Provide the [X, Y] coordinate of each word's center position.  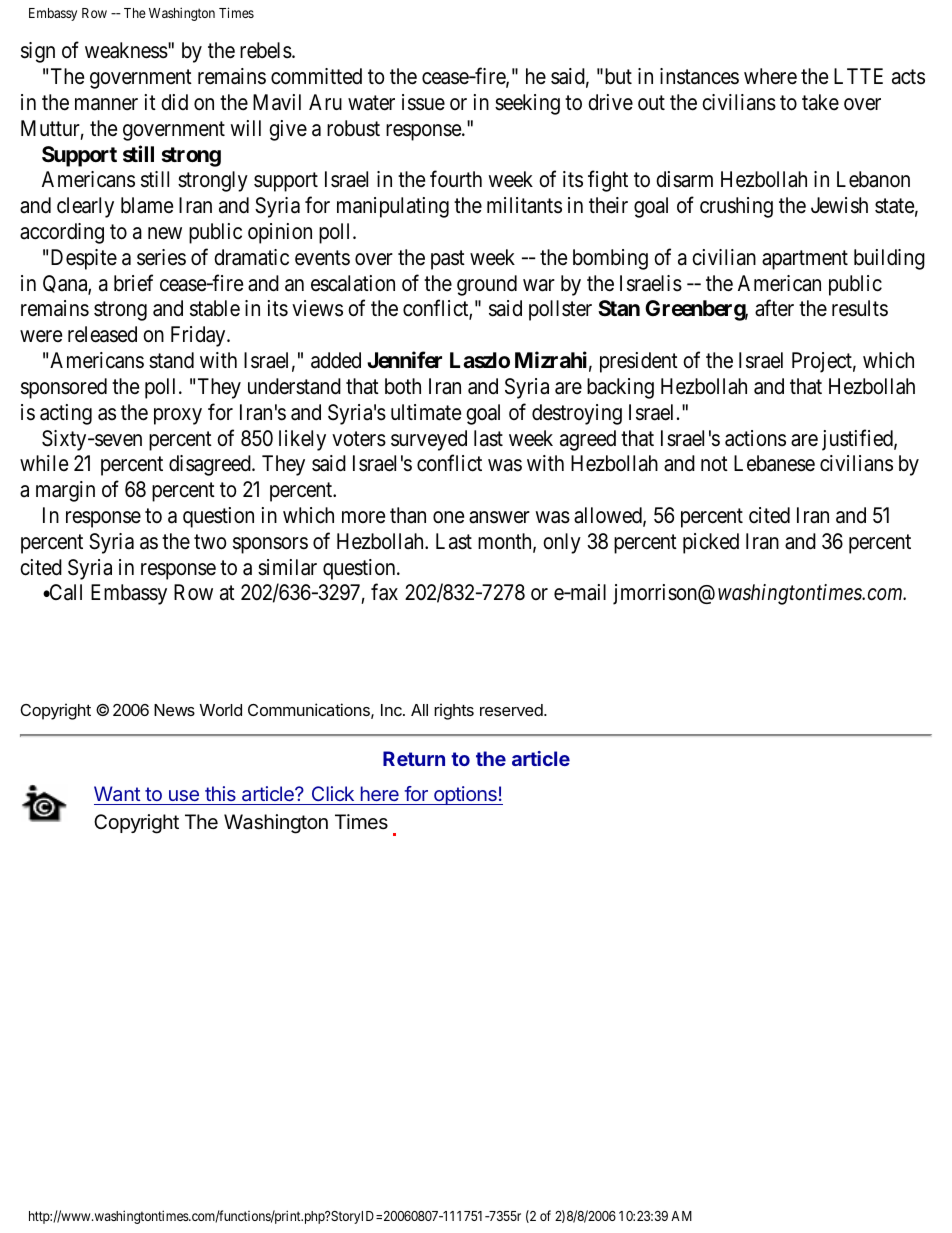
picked [711, 543]
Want [117, 793]
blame [147, 205]
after [774, 308]
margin [65, 491]
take [820, 102]
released [102, 334]
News [174, 710]
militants [524, 205]
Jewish [839, 205]
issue [423, 102]
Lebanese [774, 463]
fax [384, 592]
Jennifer [404, 360]
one [448, 517]
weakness [126, 50]
